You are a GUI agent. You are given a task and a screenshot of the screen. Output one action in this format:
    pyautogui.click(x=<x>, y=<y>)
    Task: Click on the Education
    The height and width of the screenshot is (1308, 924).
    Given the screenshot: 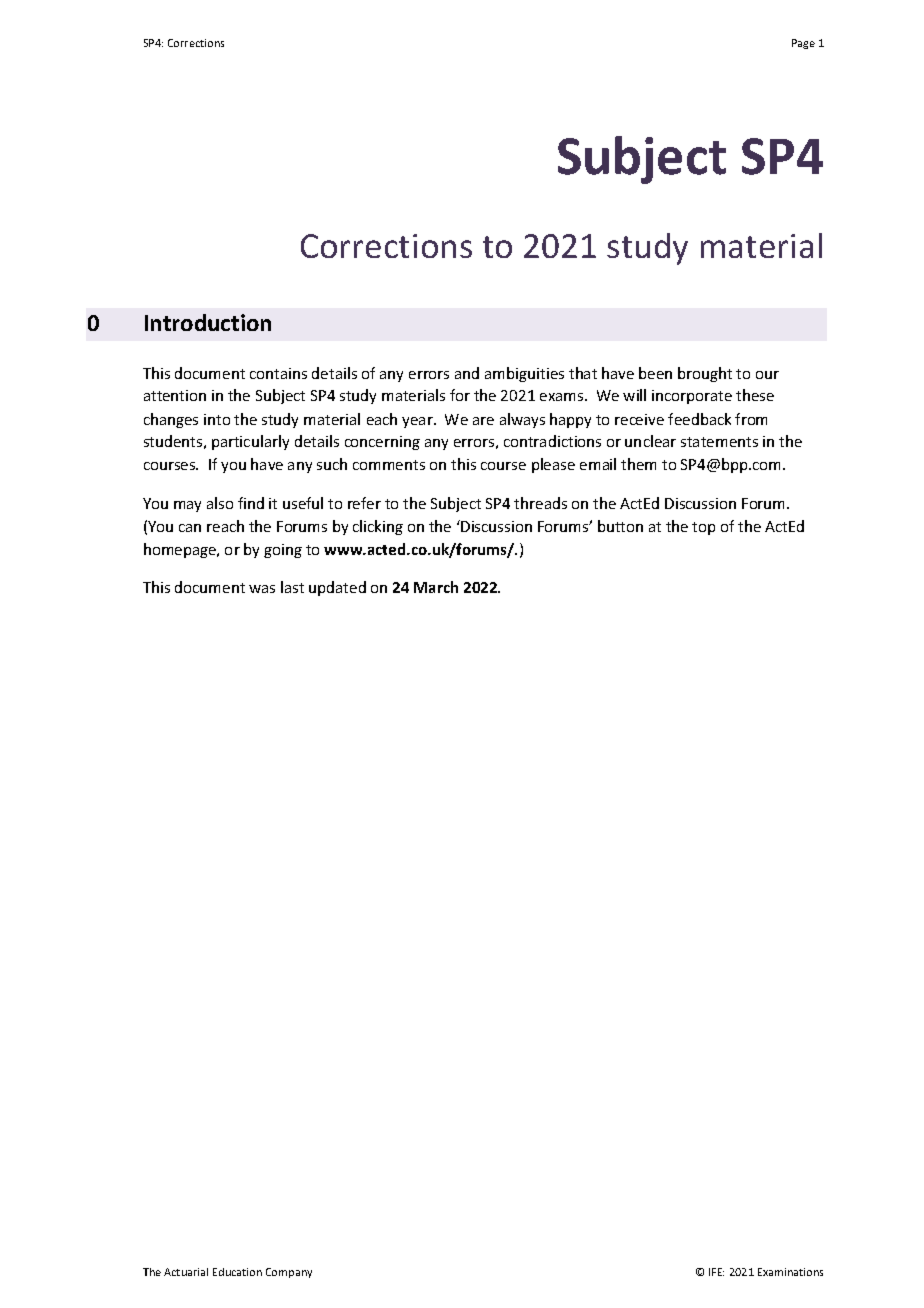 What is the action you would take?
    pyautogui.click(x=237, y=1272)
